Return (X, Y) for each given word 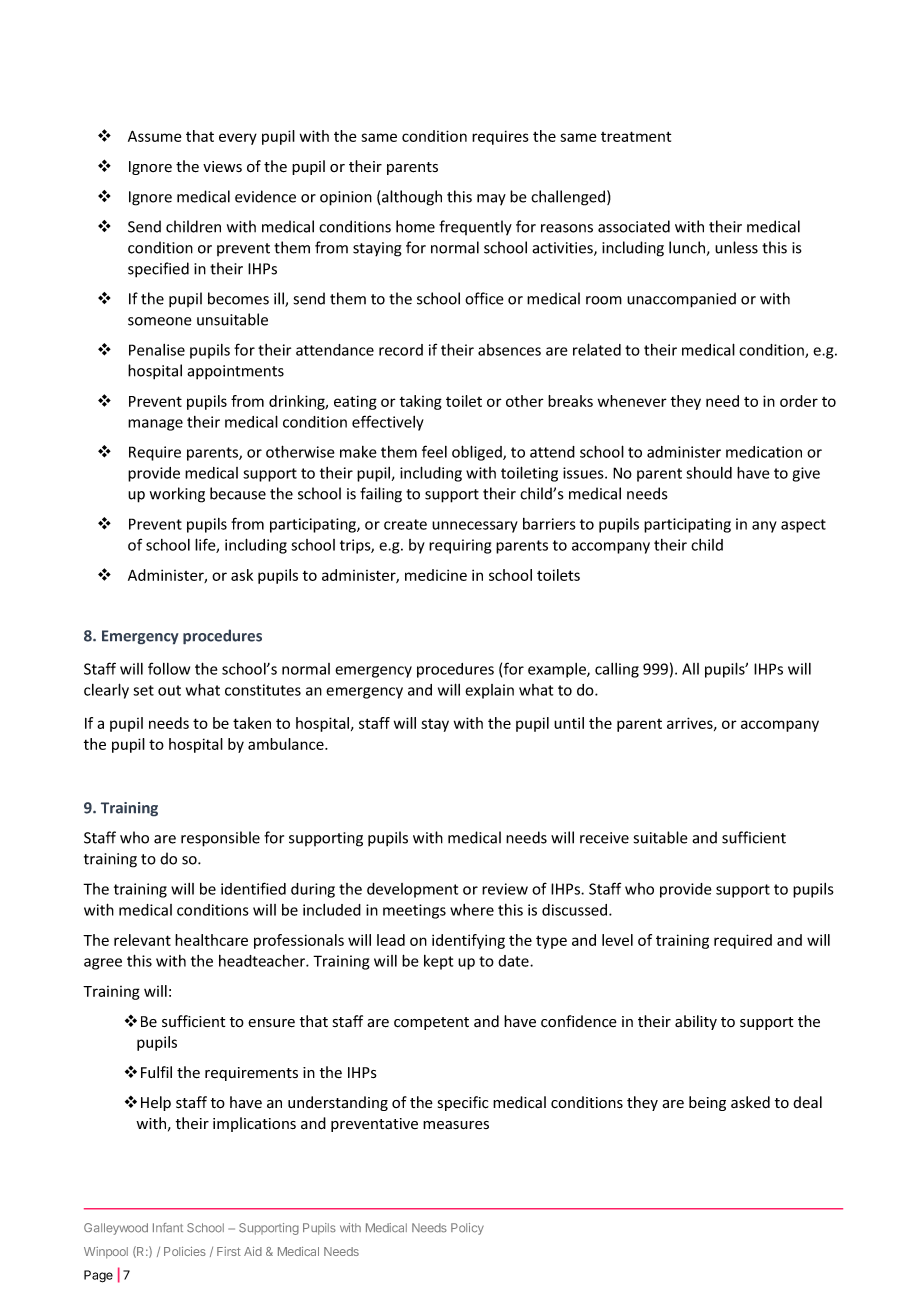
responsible (220, 839)
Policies (185, 1251)
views (222, 167)
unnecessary (475, 527)
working (177, 495)
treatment (636, 136)
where (472, 910)
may (491, 199)
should (709, 473)
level (617, 940)
